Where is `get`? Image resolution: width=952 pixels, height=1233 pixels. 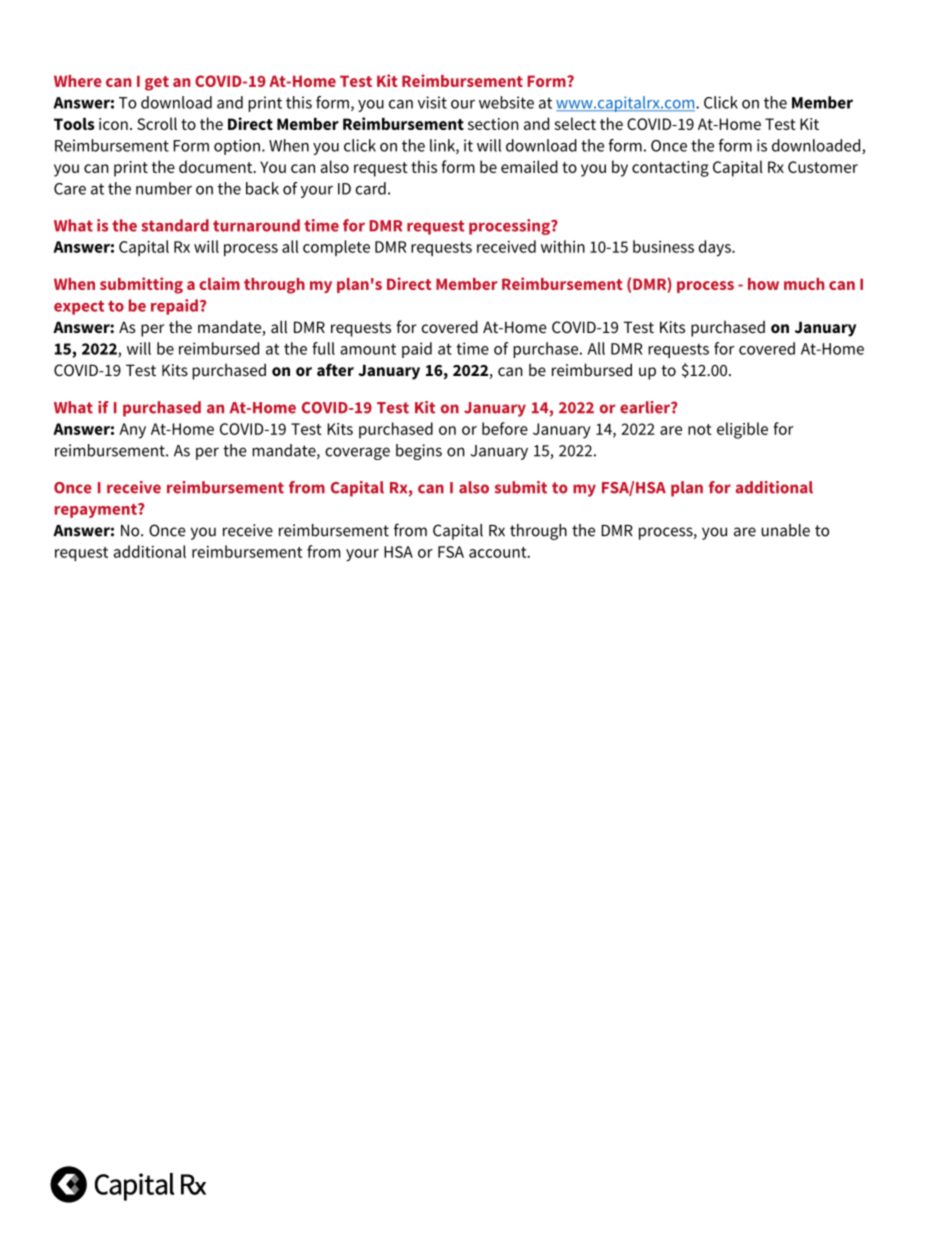
get is located at coordinates (157, 83).
